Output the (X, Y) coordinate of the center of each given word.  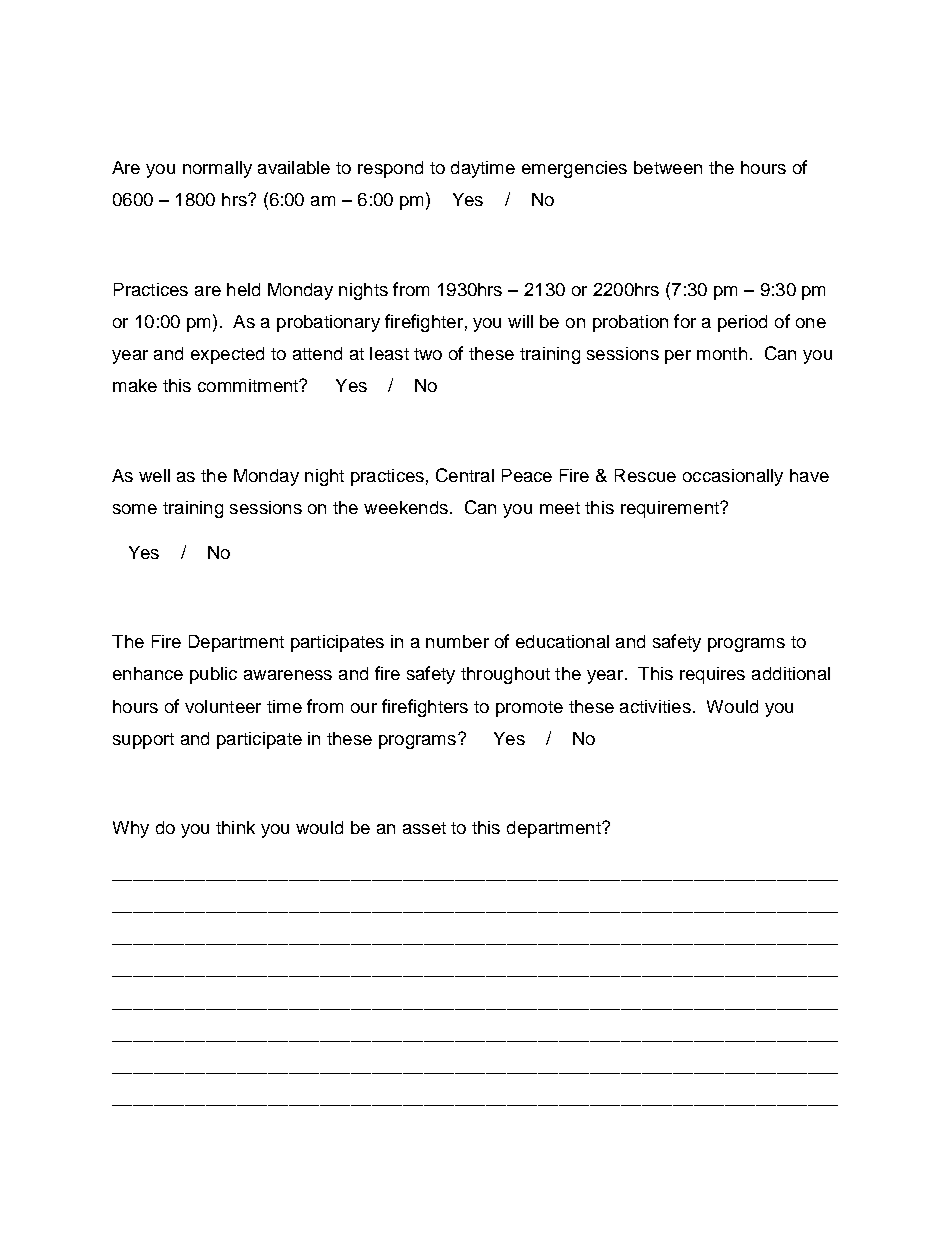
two (428, 354)
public (213, 675)
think (235, 827)
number (457, 641)
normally (217, 169)
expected (227, 355)
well (154, 475)
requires (712, 675)
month (722, 353)
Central (465, 475)
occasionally (733, 477)
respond (390, 169)
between (668, 167)
